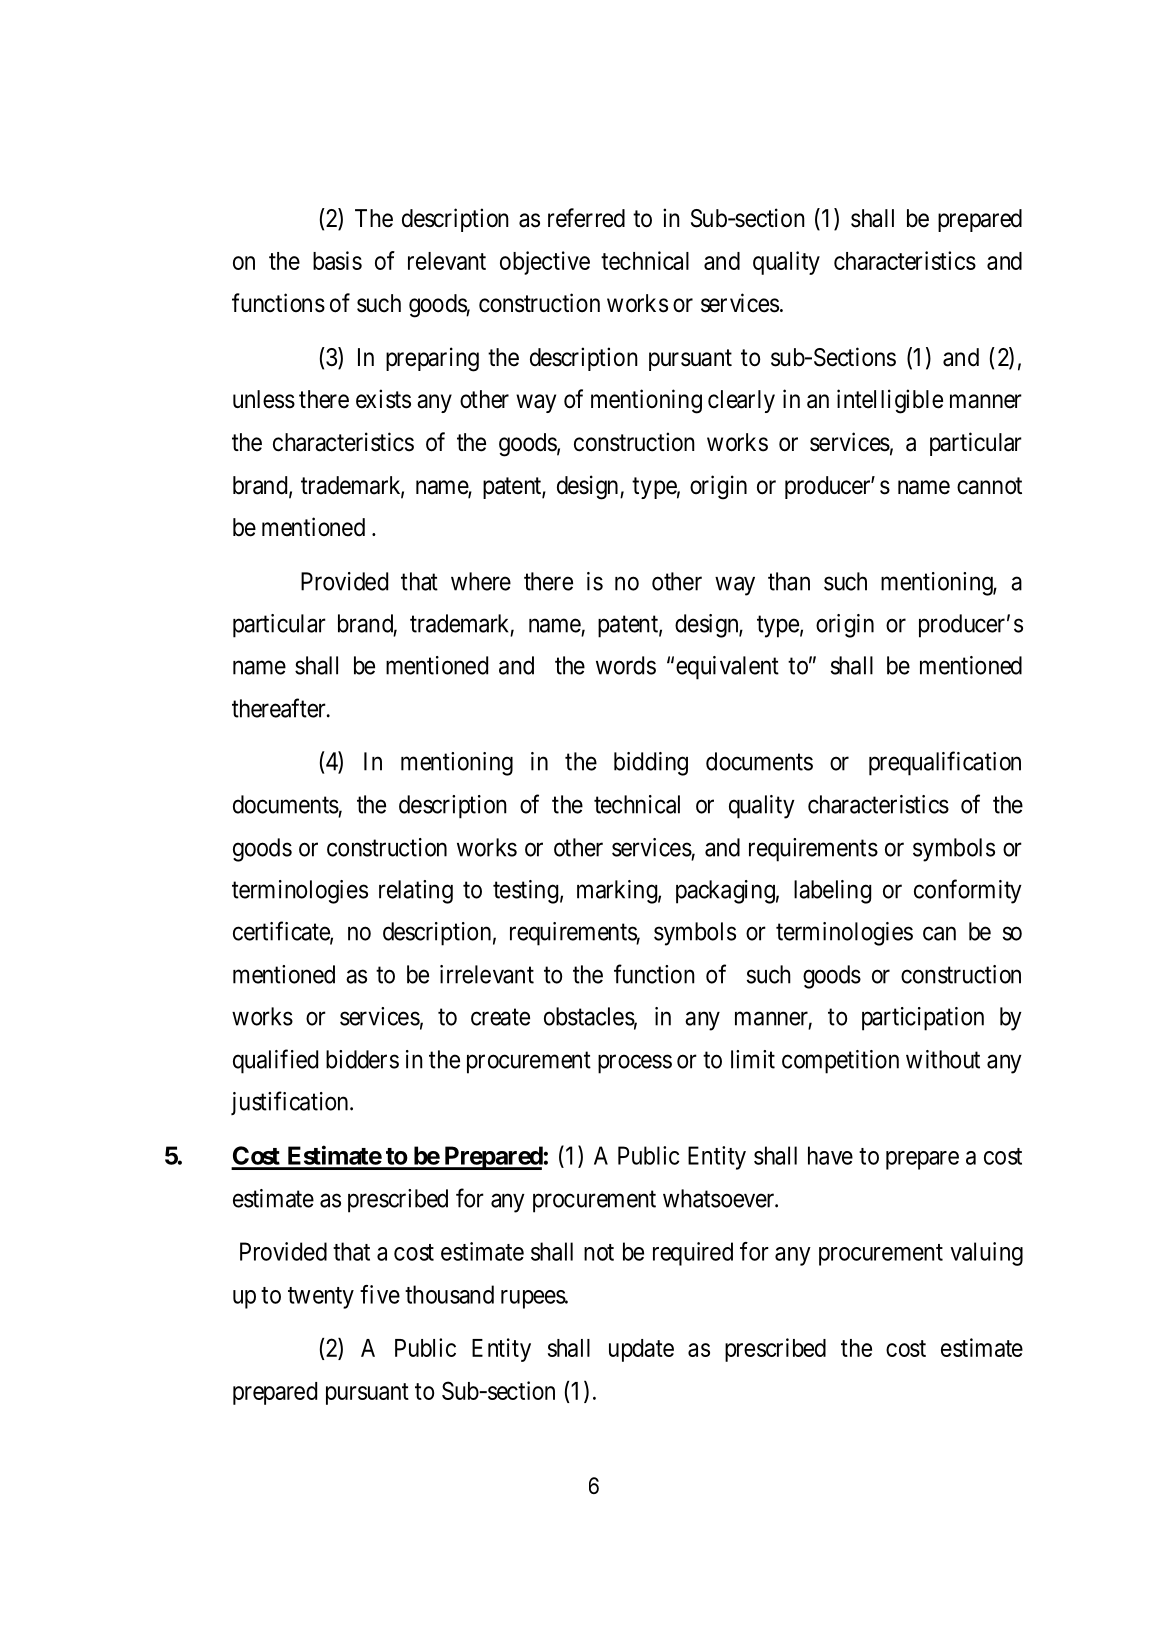 This screenshot has width=1158, height=1638. I want to click on limit, so click(753, 1059).
